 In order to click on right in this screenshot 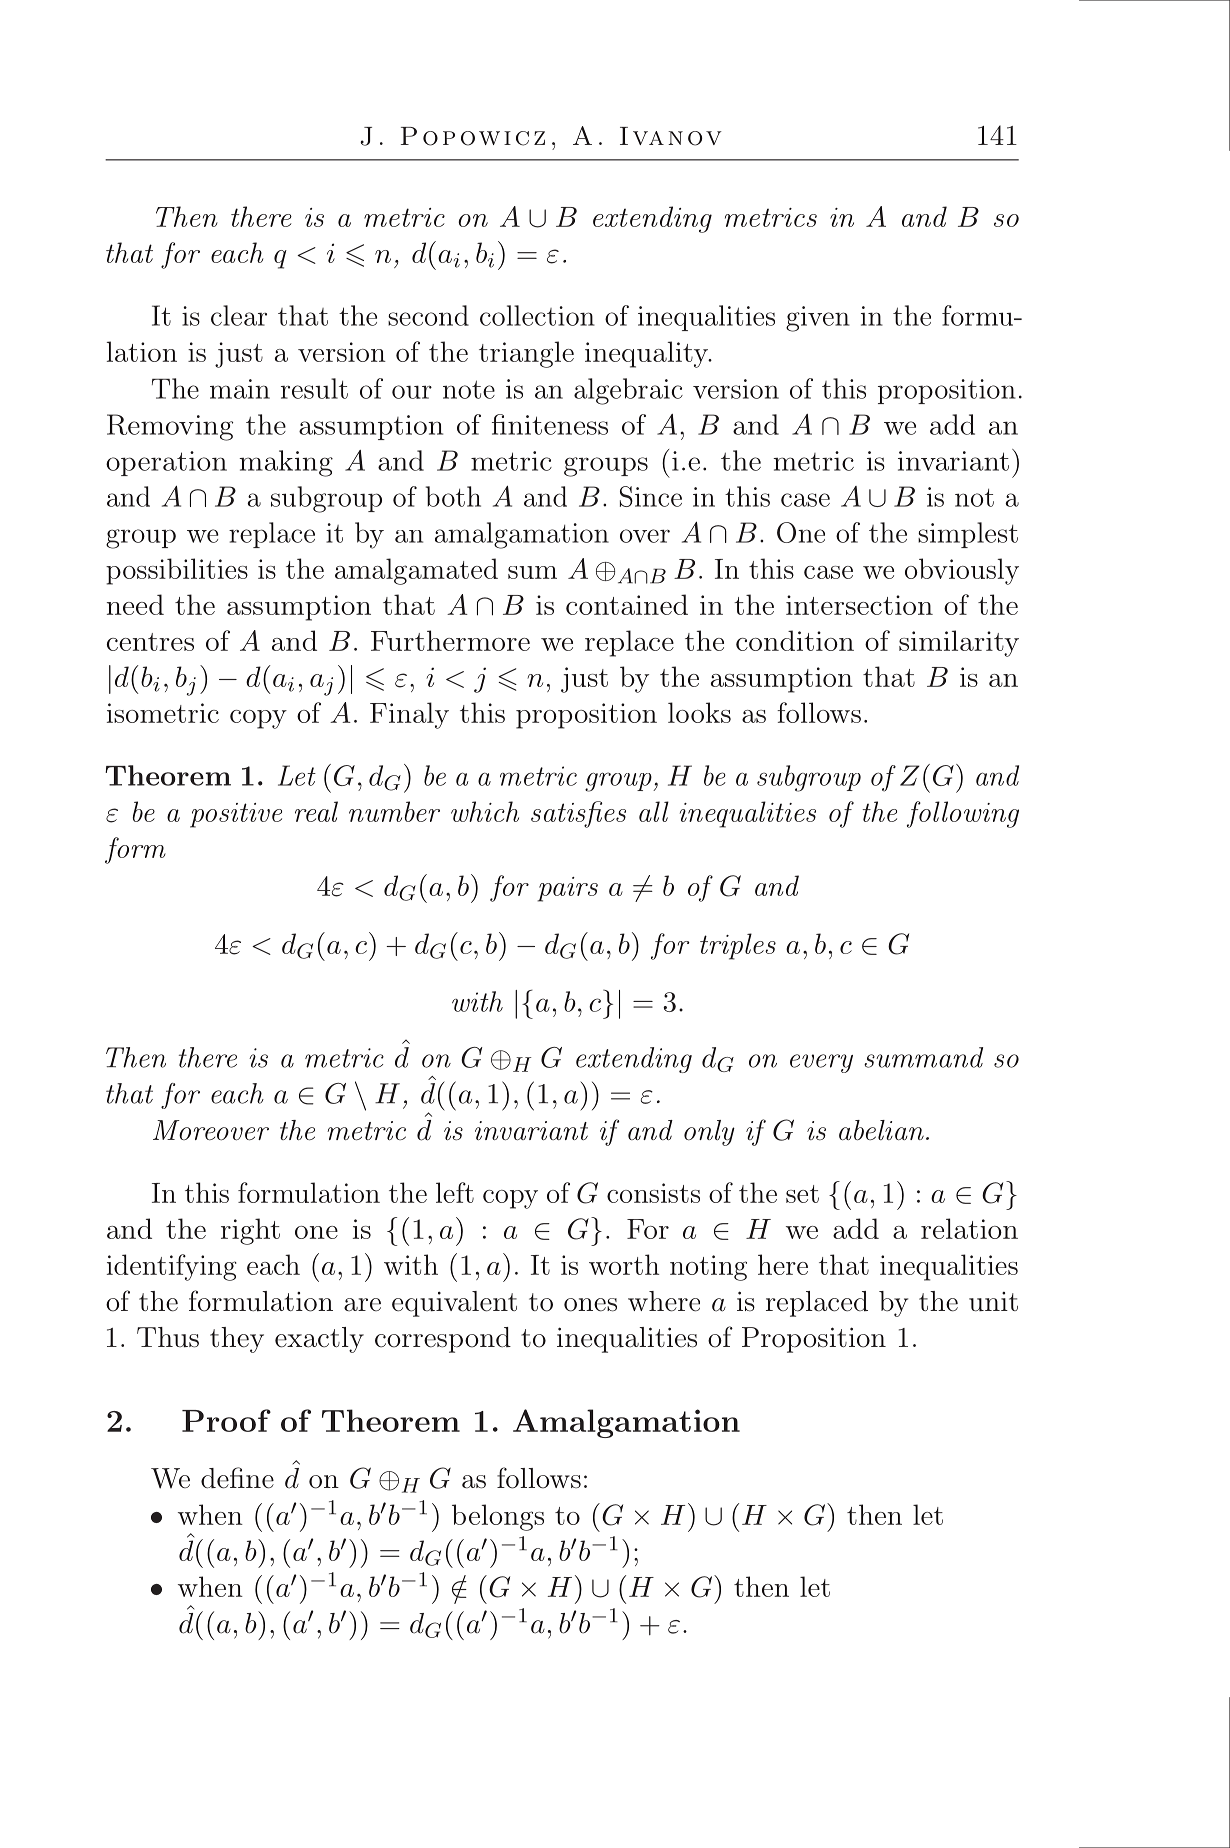, I will do `click(250, 1231)`.
